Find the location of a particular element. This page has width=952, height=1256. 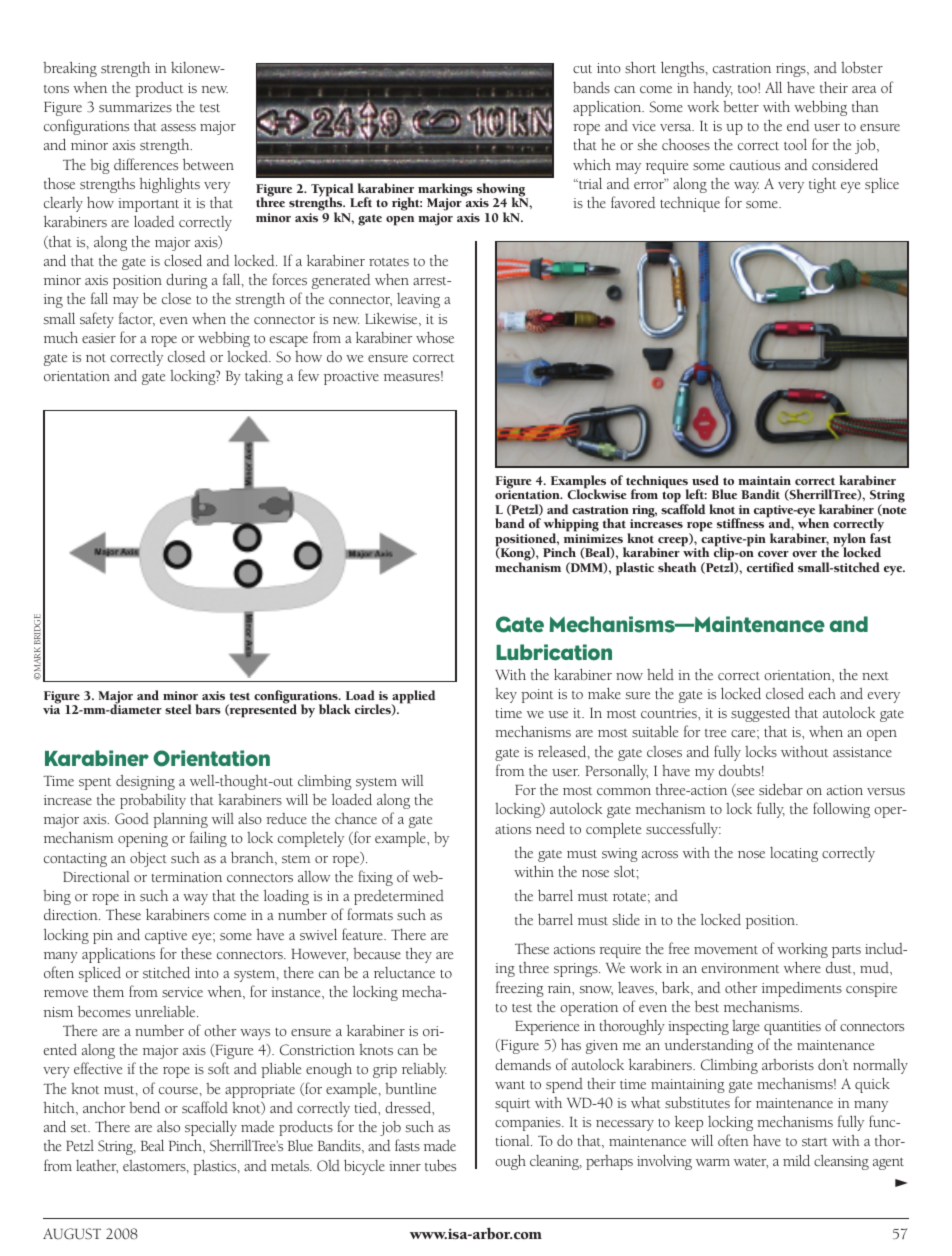

summarizes is located at coordinates (135, 107).
